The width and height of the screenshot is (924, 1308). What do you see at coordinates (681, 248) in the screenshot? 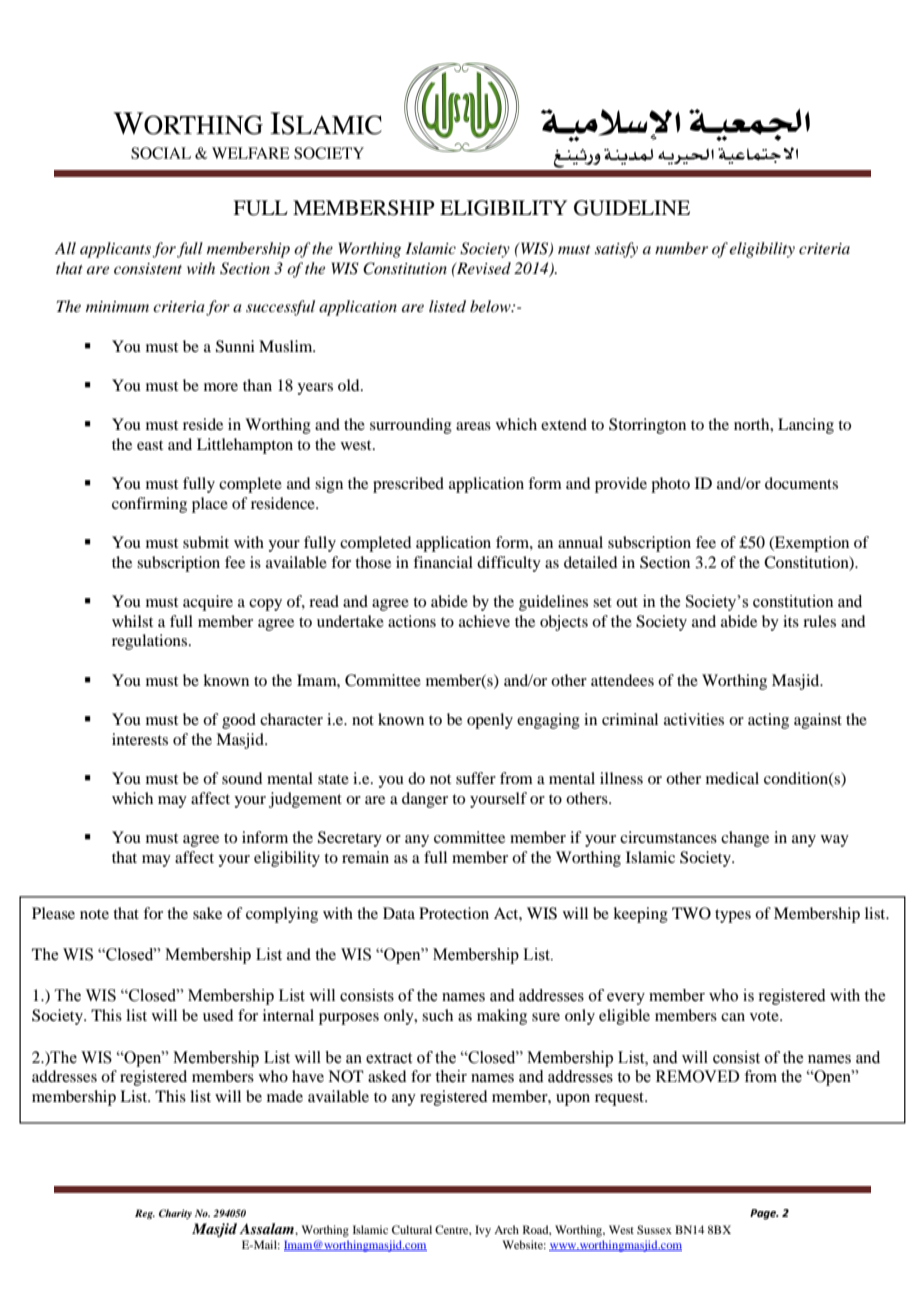
I see `number` at bounding box center [681, 248].
